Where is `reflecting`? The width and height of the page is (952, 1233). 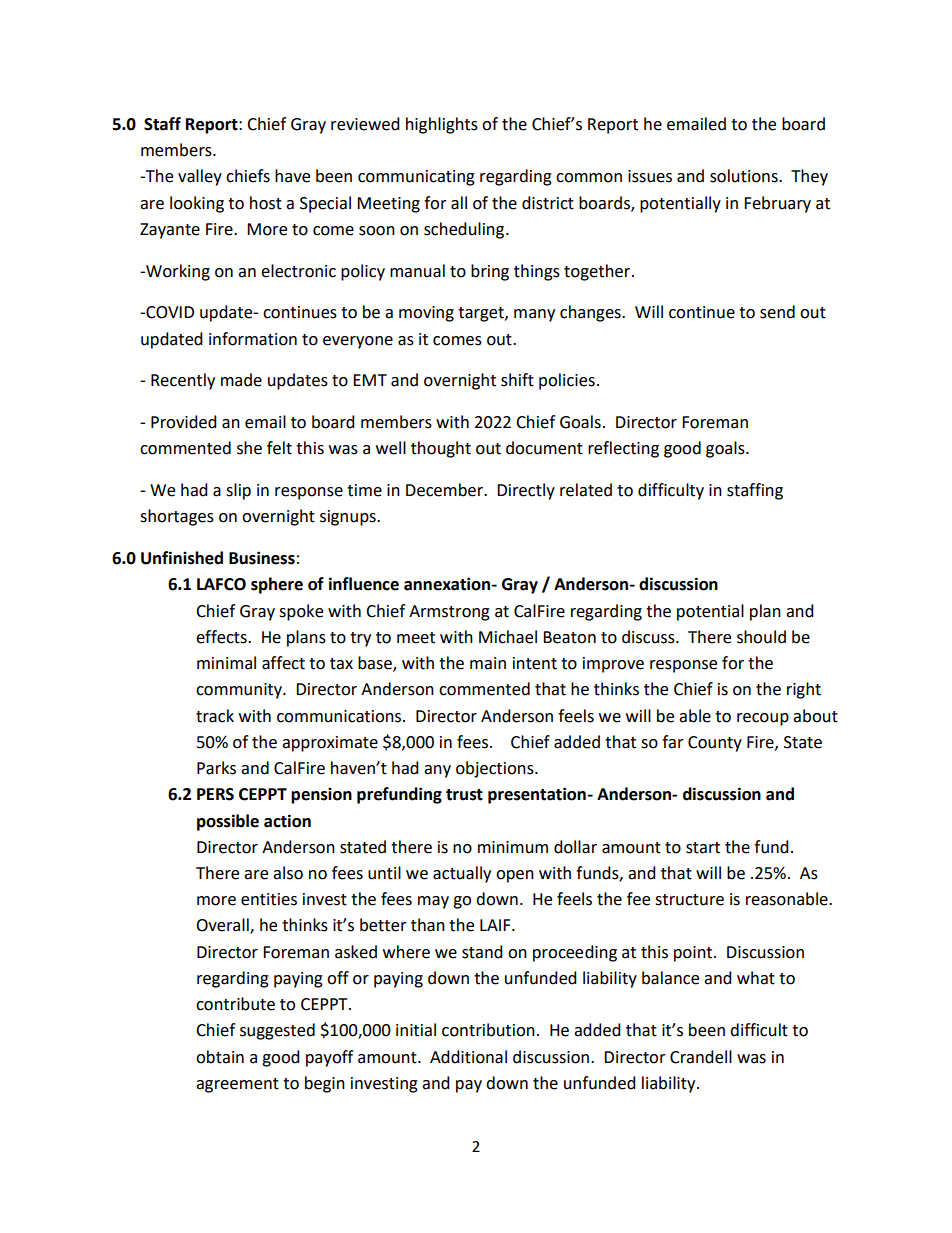 reflecting is located at coordinates (623, 449).
